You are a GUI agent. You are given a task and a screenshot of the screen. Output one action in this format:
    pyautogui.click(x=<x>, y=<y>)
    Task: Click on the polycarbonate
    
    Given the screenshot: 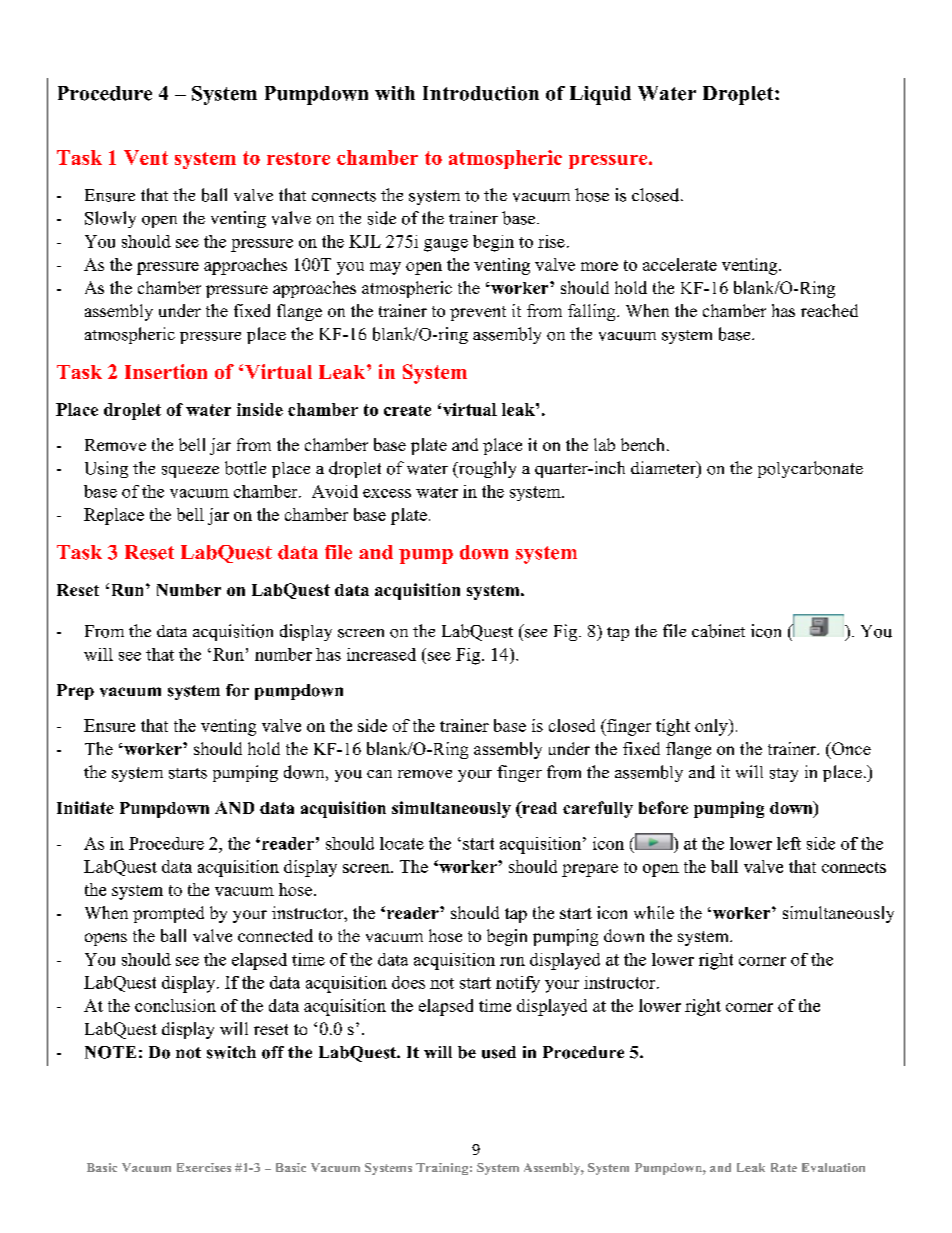 What is the action you would take?
    pyautogui.click(x=810, y=469)
